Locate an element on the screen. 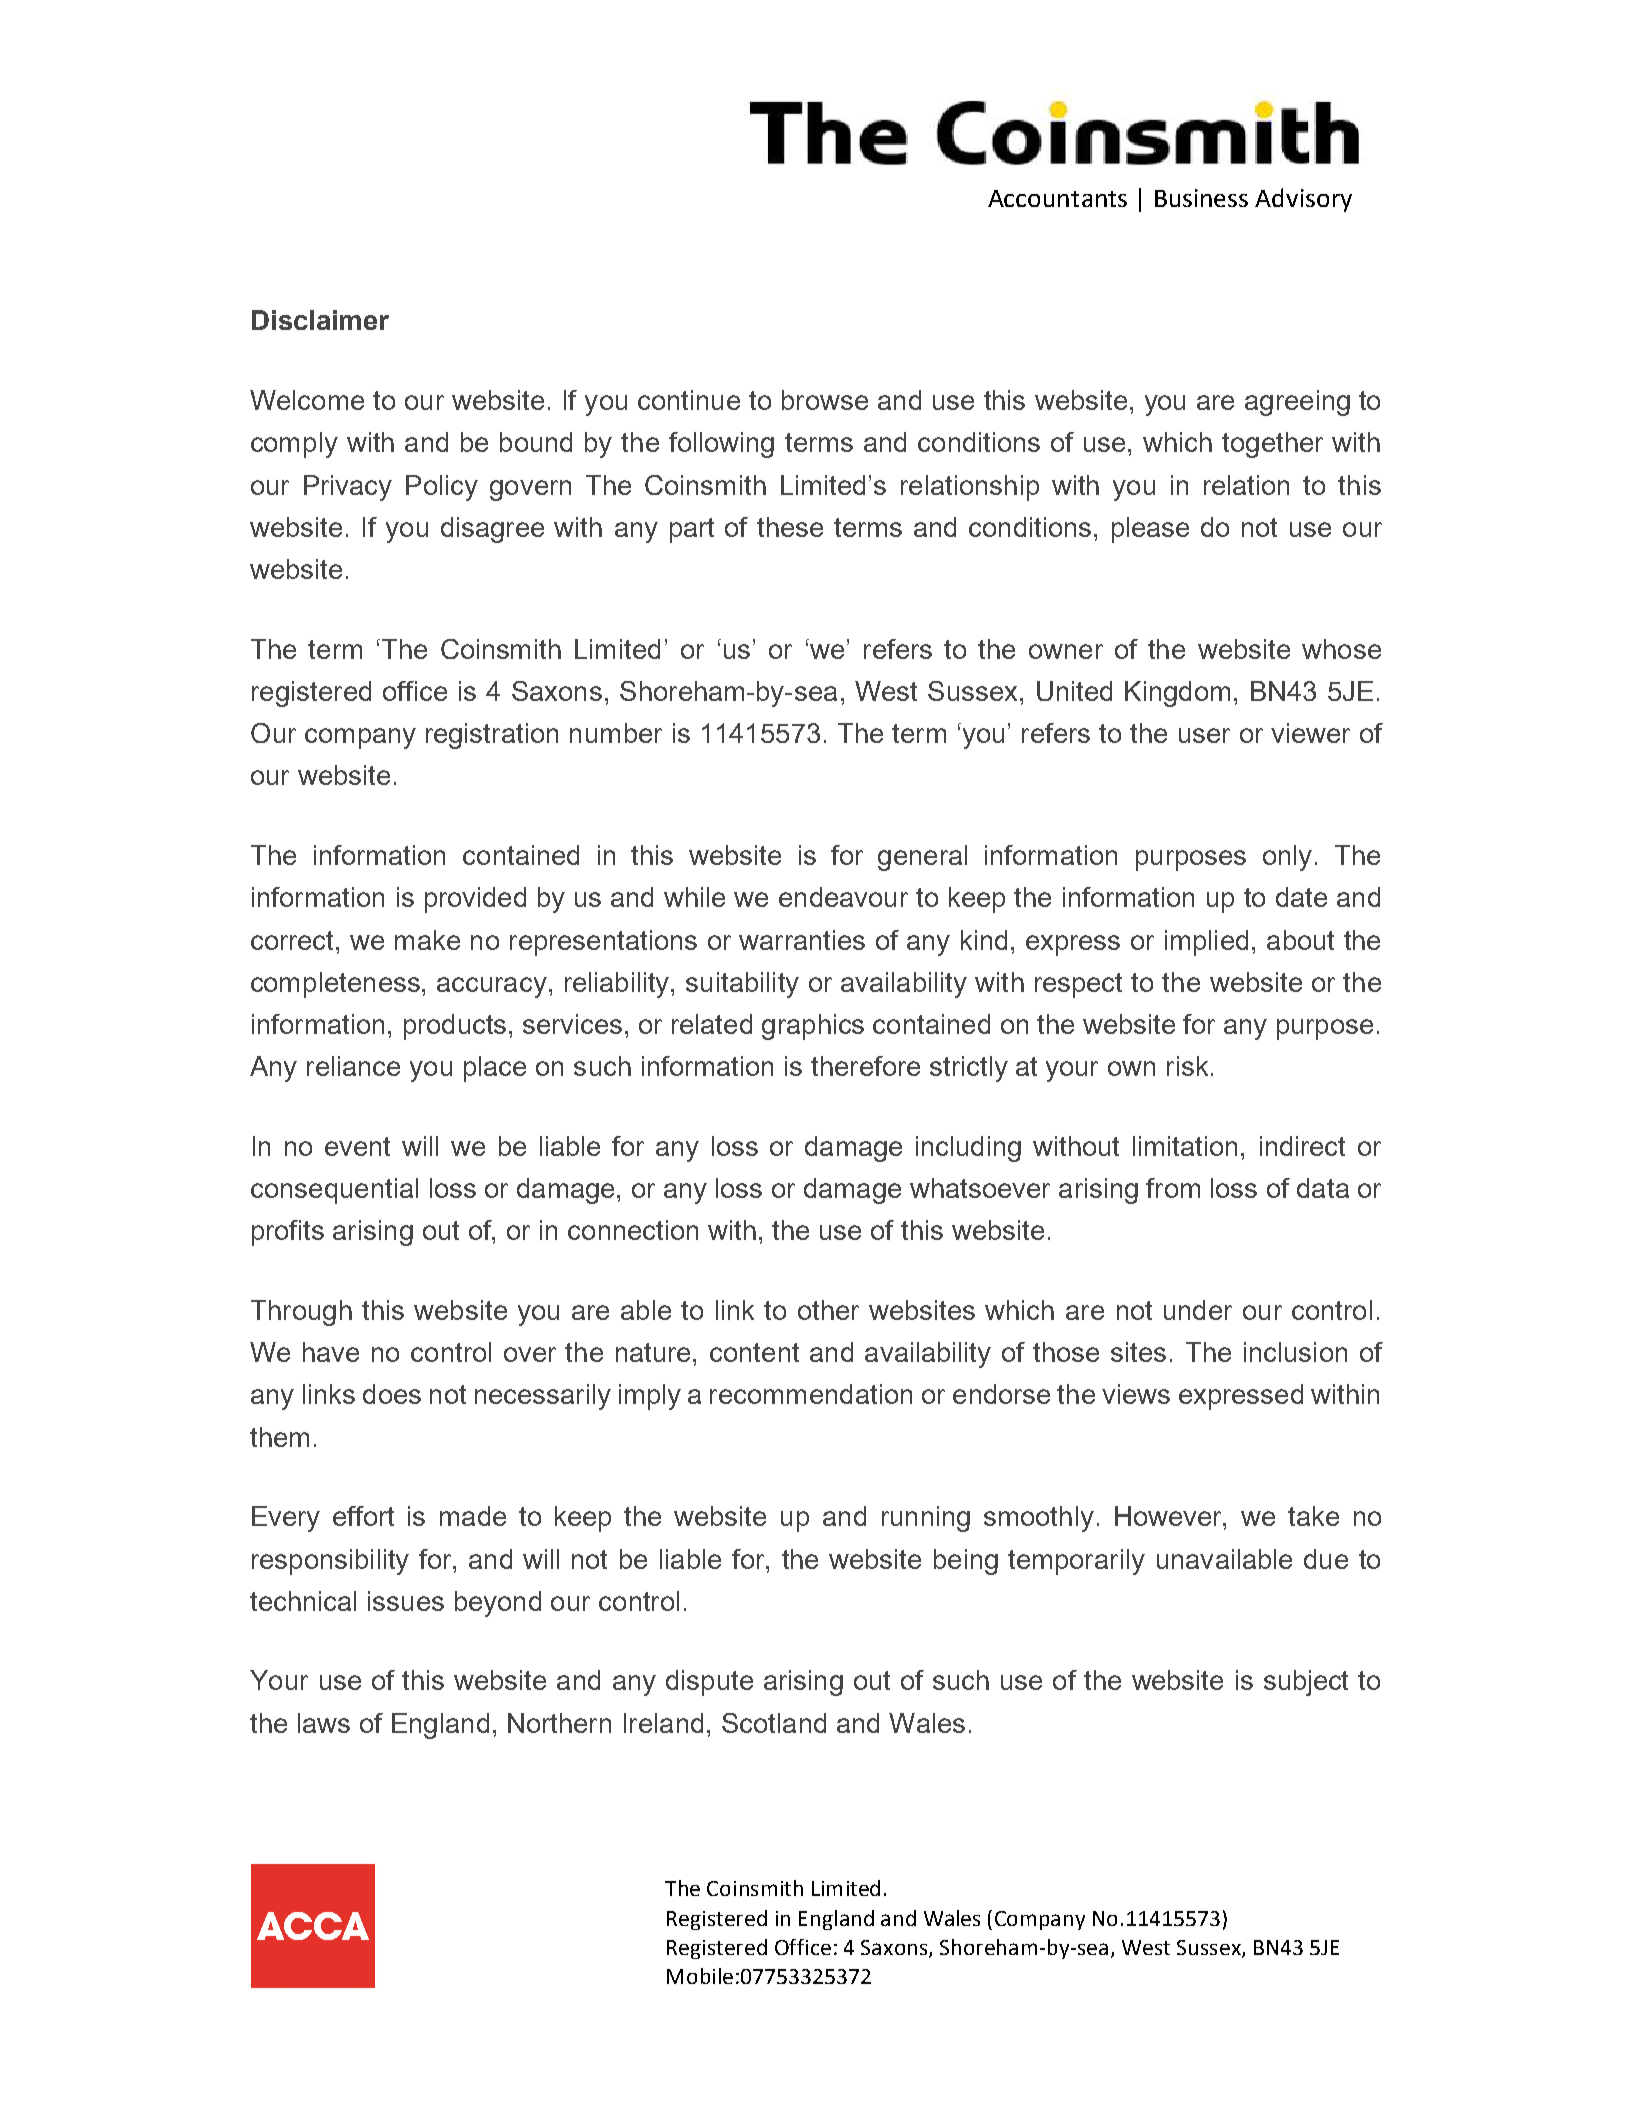 The image size is (1634, 2115). consequential is located at coordinates (334, 1191).
